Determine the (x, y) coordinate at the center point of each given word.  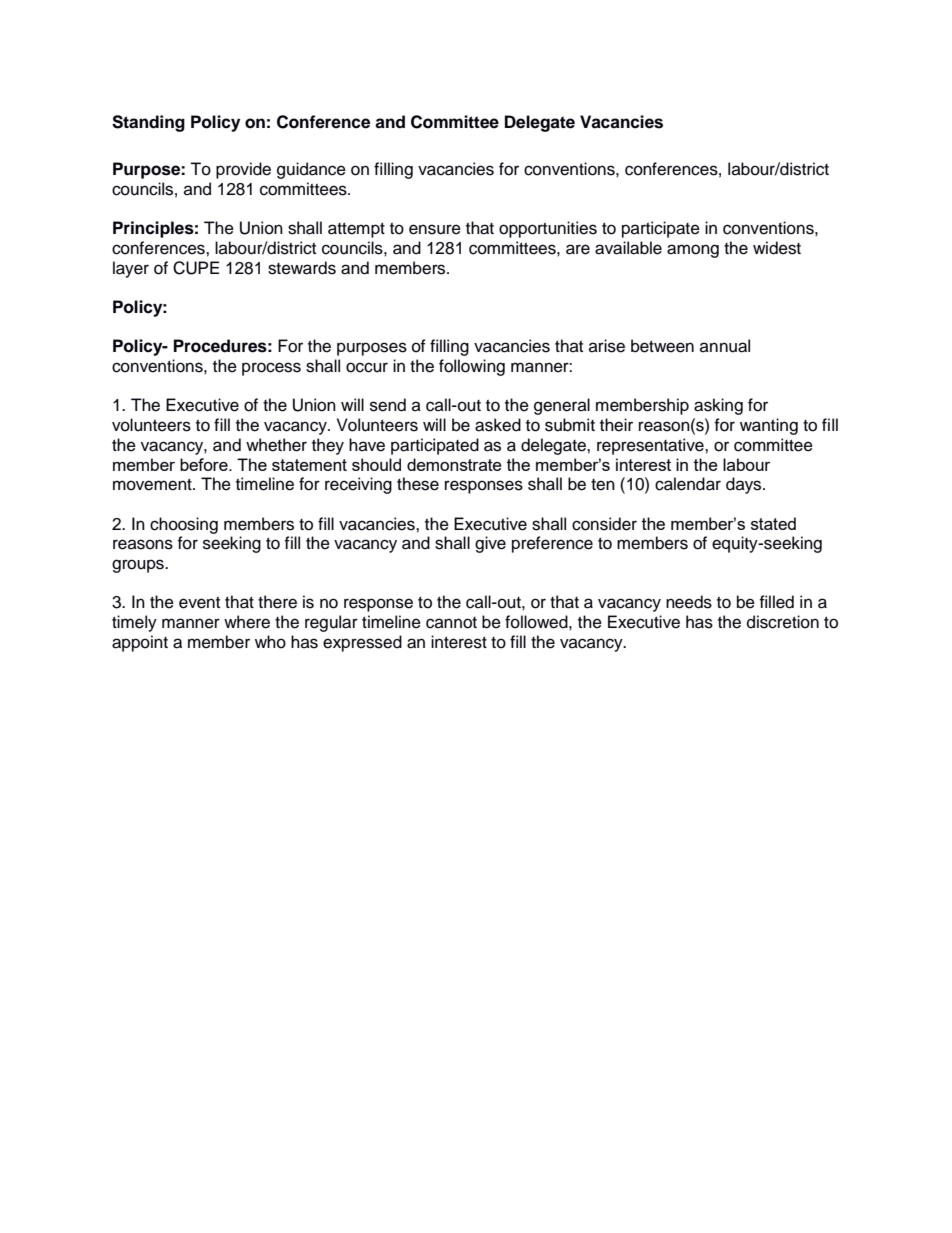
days (745, 485)
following (472, 367)
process (271, 369)
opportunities (548, 229)
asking (718, 406)
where (247, 622)
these (418, 484)
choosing (184, 525)
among (693, 251)
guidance (311, 170)
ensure (435, 229)
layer (131, 269)
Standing (148, 123)
